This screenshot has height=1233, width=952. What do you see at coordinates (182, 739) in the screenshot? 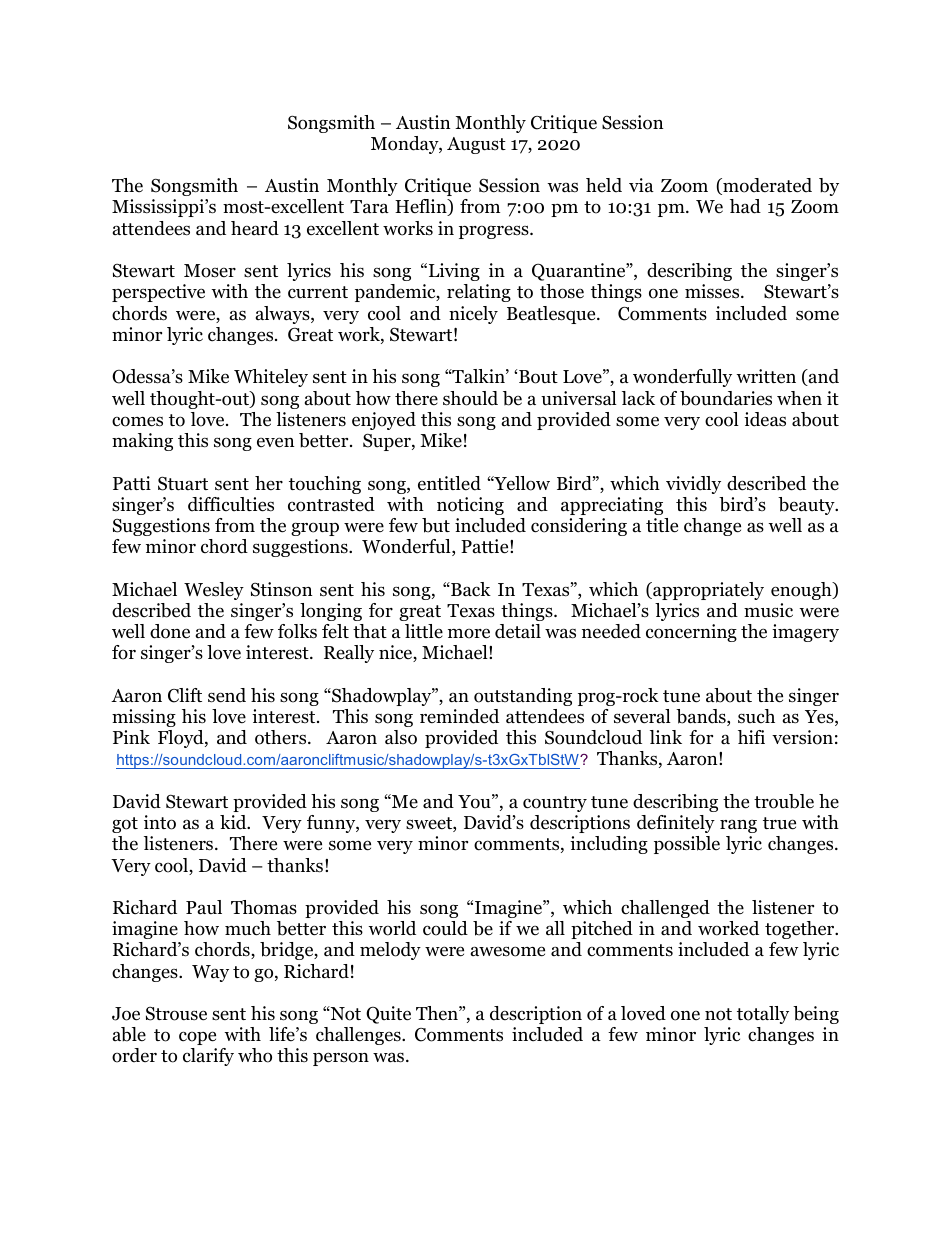
I see `Floyd` at bounding box center [182, 739].
